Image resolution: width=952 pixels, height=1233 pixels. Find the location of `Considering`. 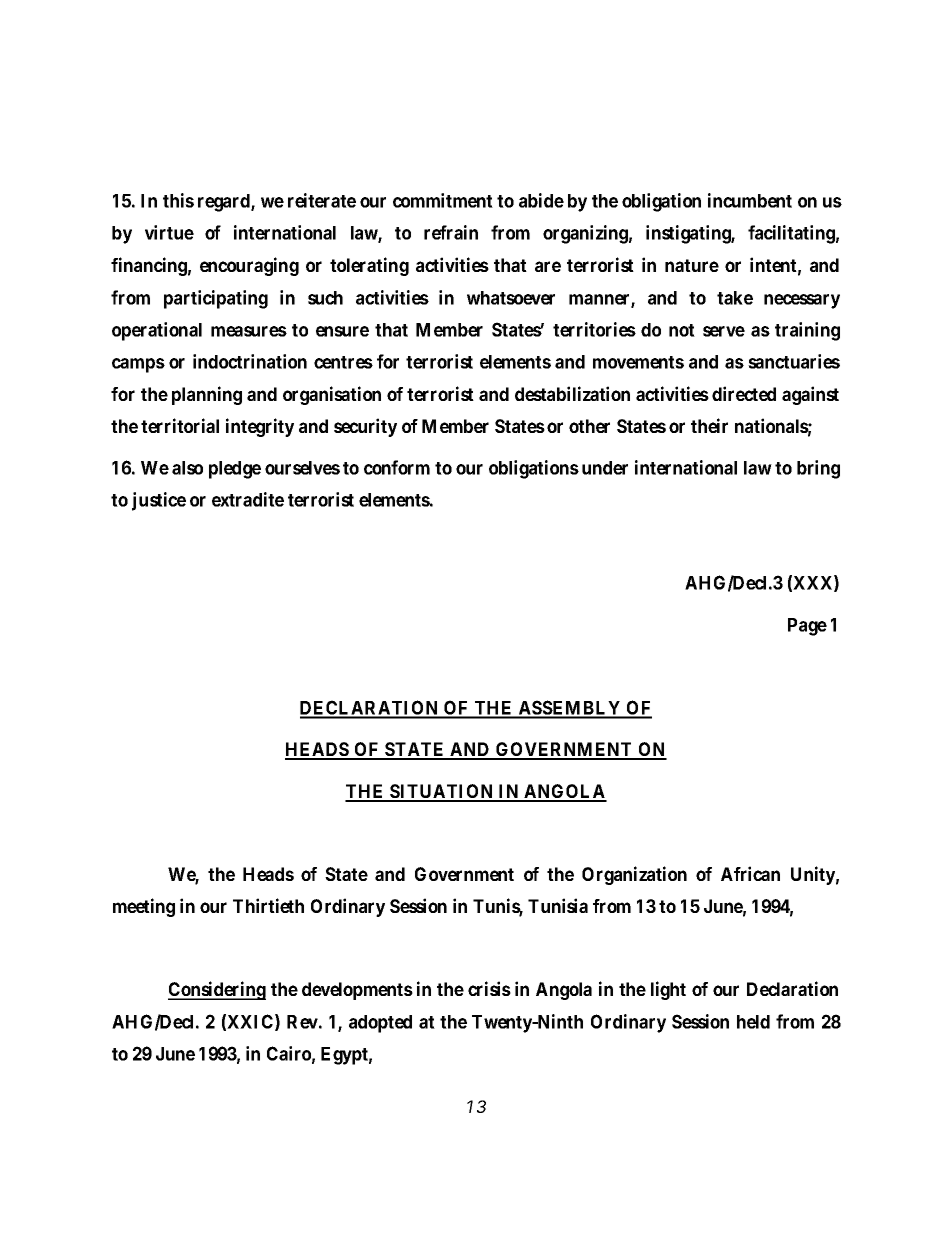

Considering is located at coordinates (217, 990).
